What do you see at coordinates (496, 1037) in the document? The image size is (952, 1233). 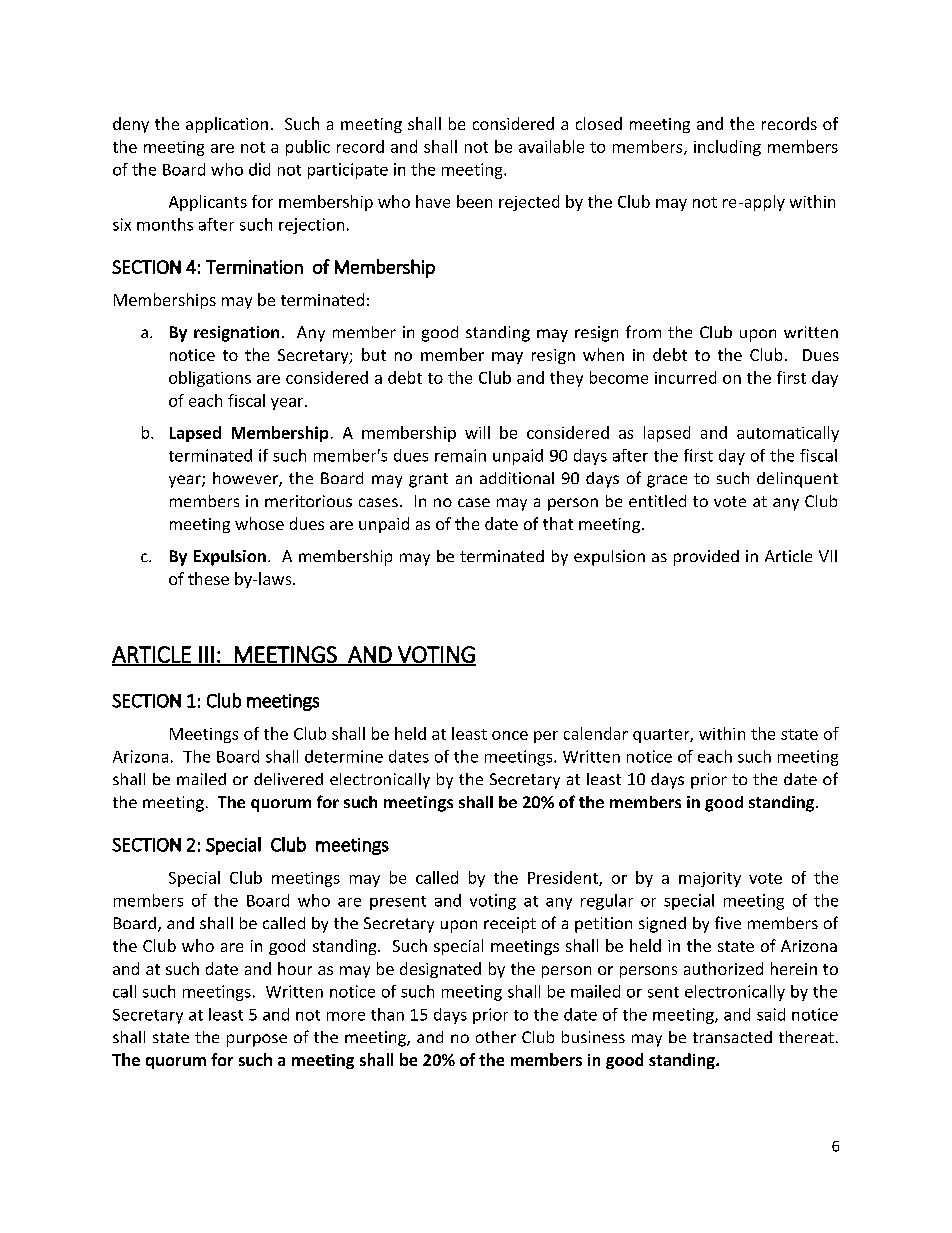 I see `other` at bounding box center [496, 1037].
